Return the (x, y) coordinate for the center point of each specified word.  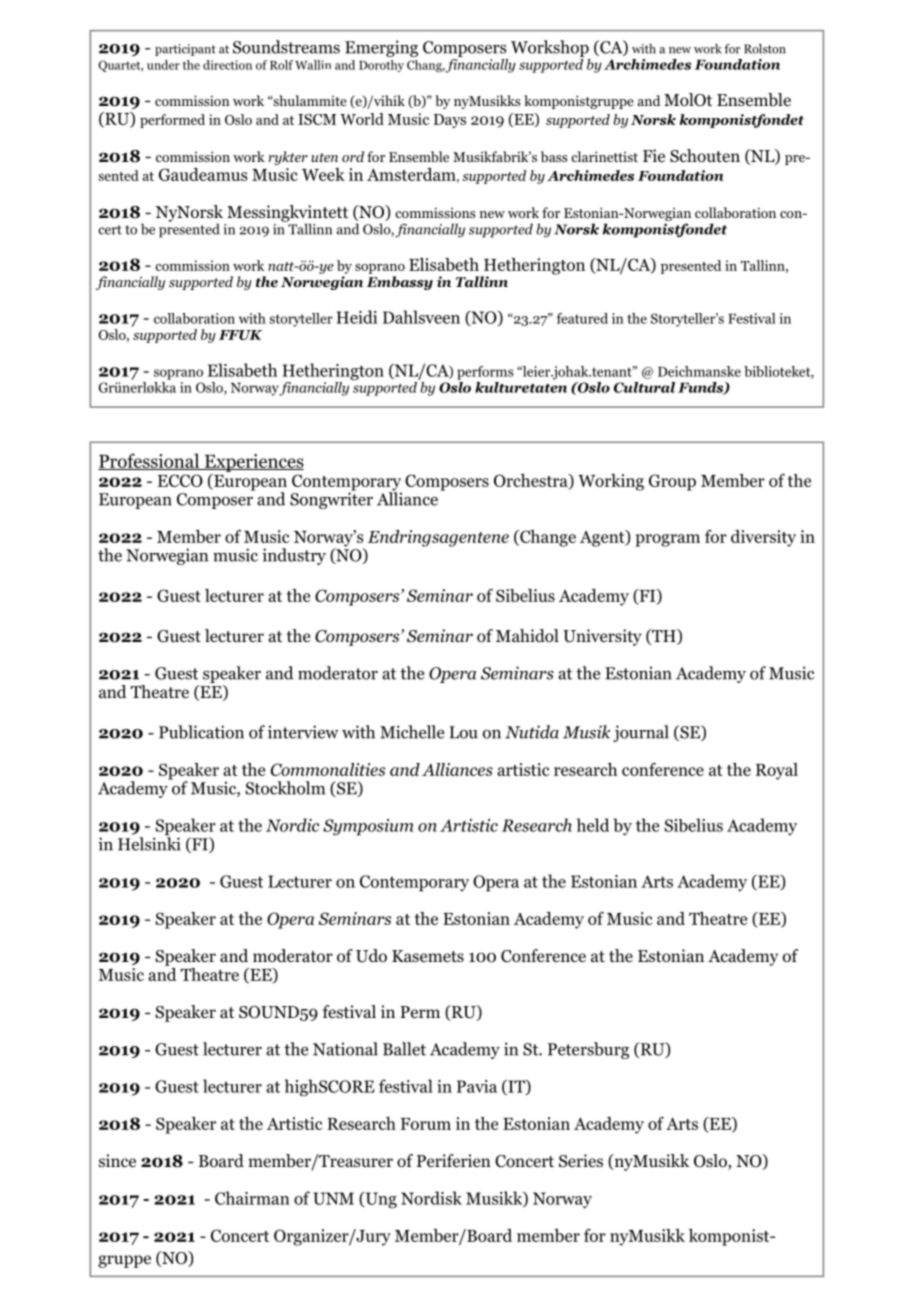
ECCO (180, 480)
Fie (654, 155)
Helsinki (149, 843)
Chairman (252, 1198)
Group (672, 482)
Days (450, 121)
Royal (777, 771)
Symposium (368, 827)
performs (485, 373)
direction (227, 65)
